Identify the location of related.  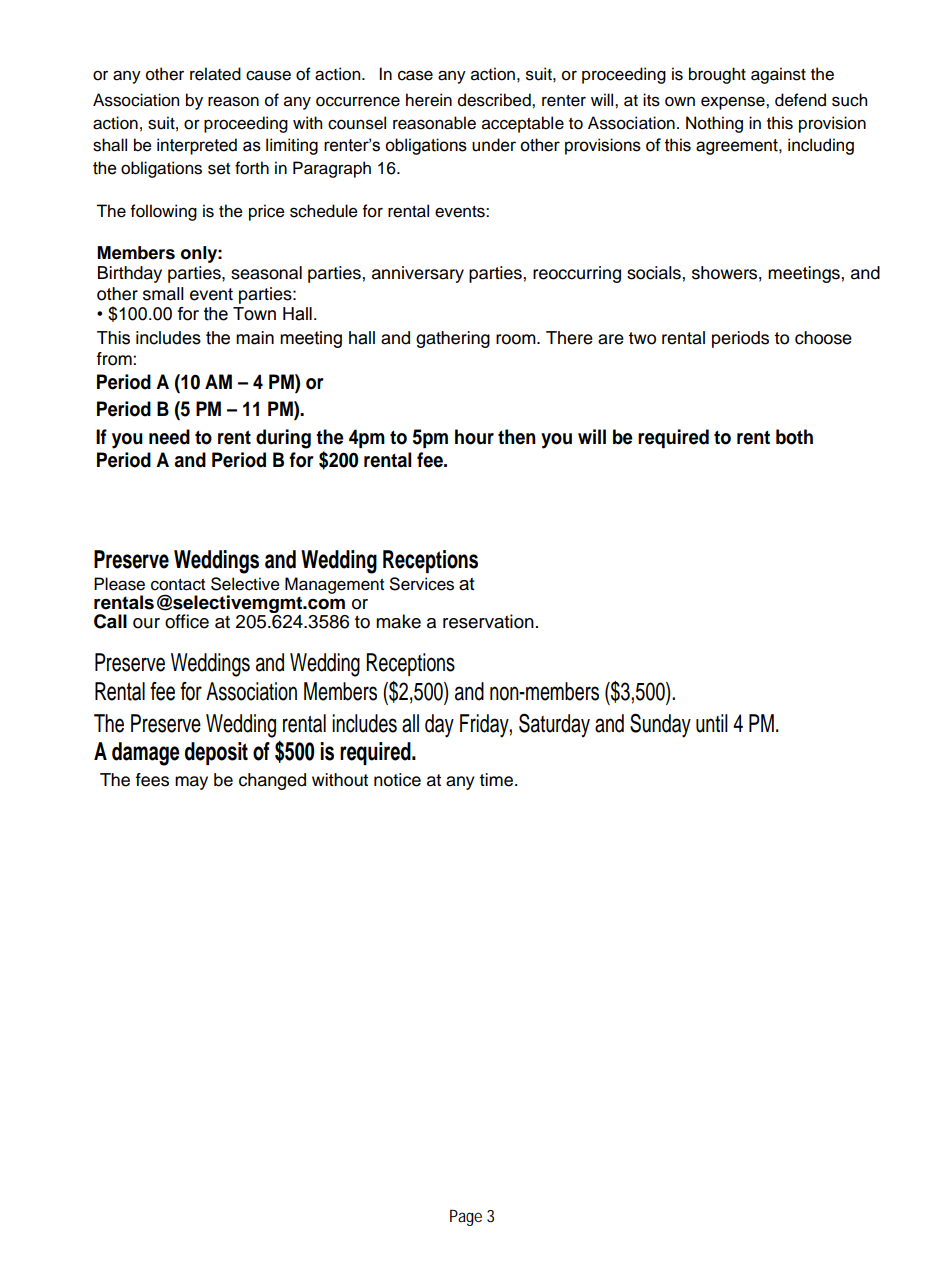
(215, 74).
